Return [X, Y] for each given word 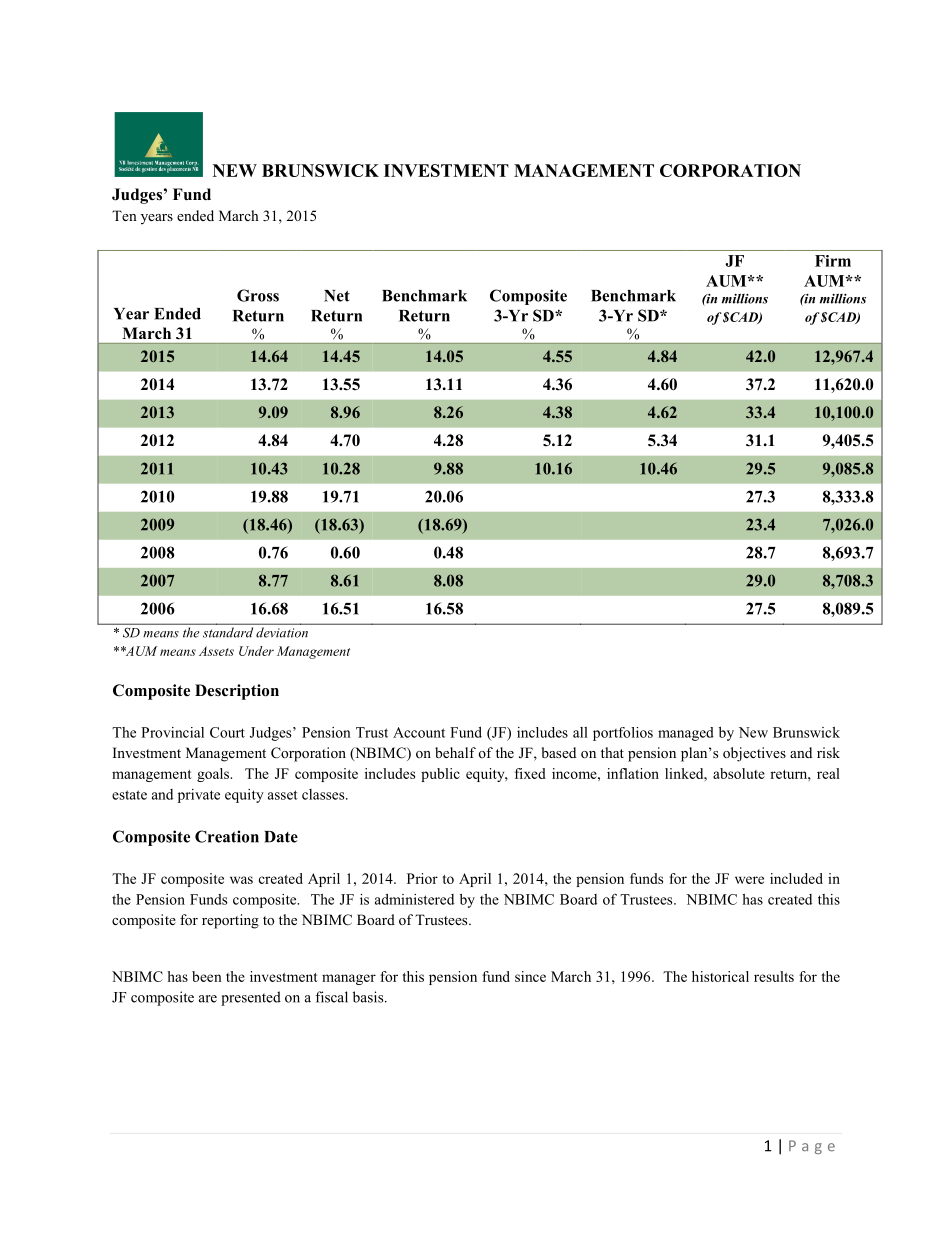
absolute [739, 773]
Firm [833, 261]
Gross [258, 295]
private [199, 796]
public [440, 775]
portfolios [623, 734]
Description [237, 692]
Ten [124, 215]
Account [419, 732]
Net [337, 296]
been [207, 976]
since [530, 976]
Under [256, 651]
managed [686, 734]
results [774, 976]
